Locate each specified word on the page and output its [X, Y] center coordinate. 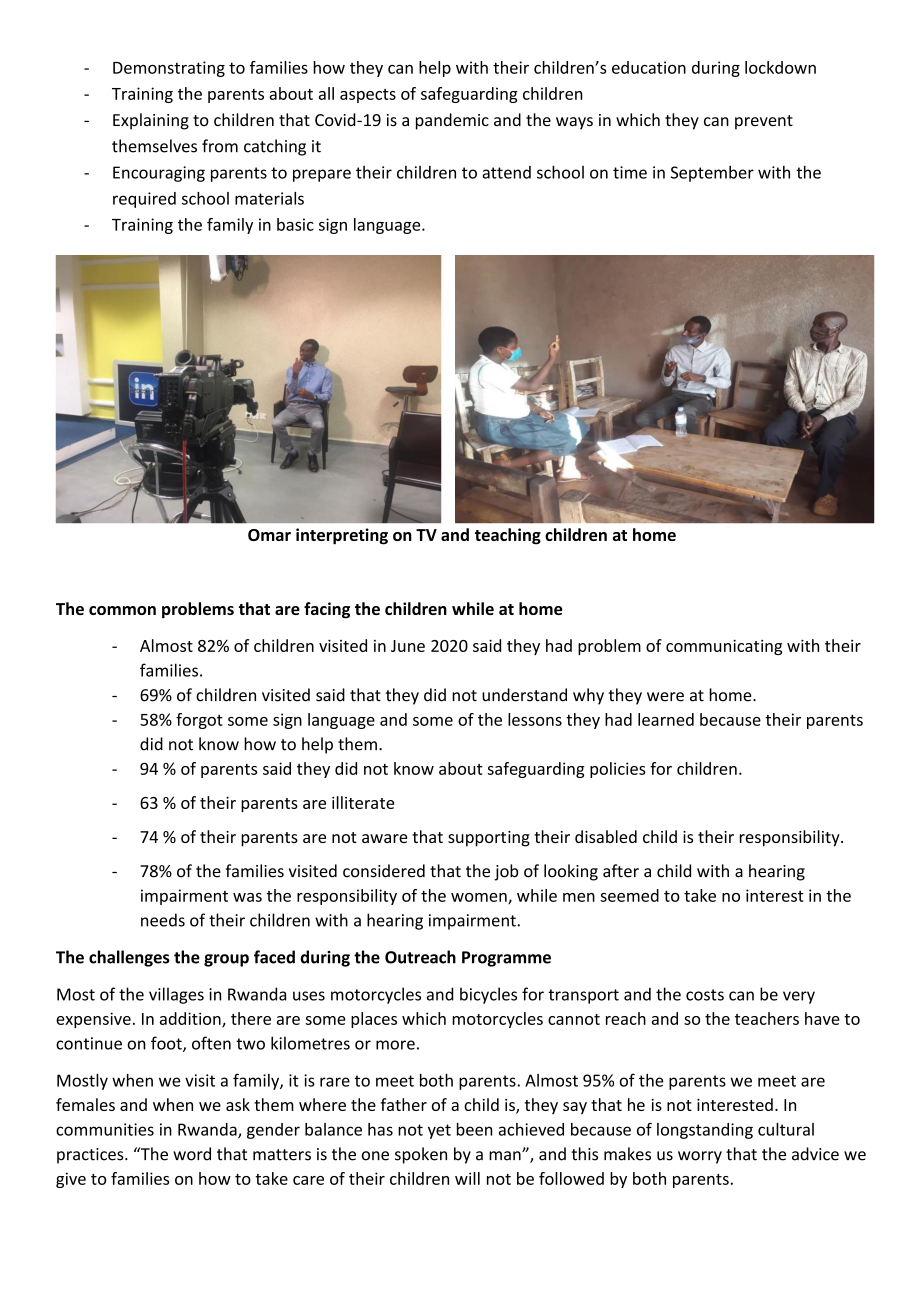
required [144, 200]
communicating [724, 647]
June [408, 646]
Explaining [151, 121]
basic [295, 224]
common [122, 610]
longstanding [705, 1131]
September [712, 173]
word [192, 1154]
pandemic [452, 121]
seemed [629, 895]
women [480, 898]
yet [439, 1131]
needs [163, 920]
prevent [764, 122]
